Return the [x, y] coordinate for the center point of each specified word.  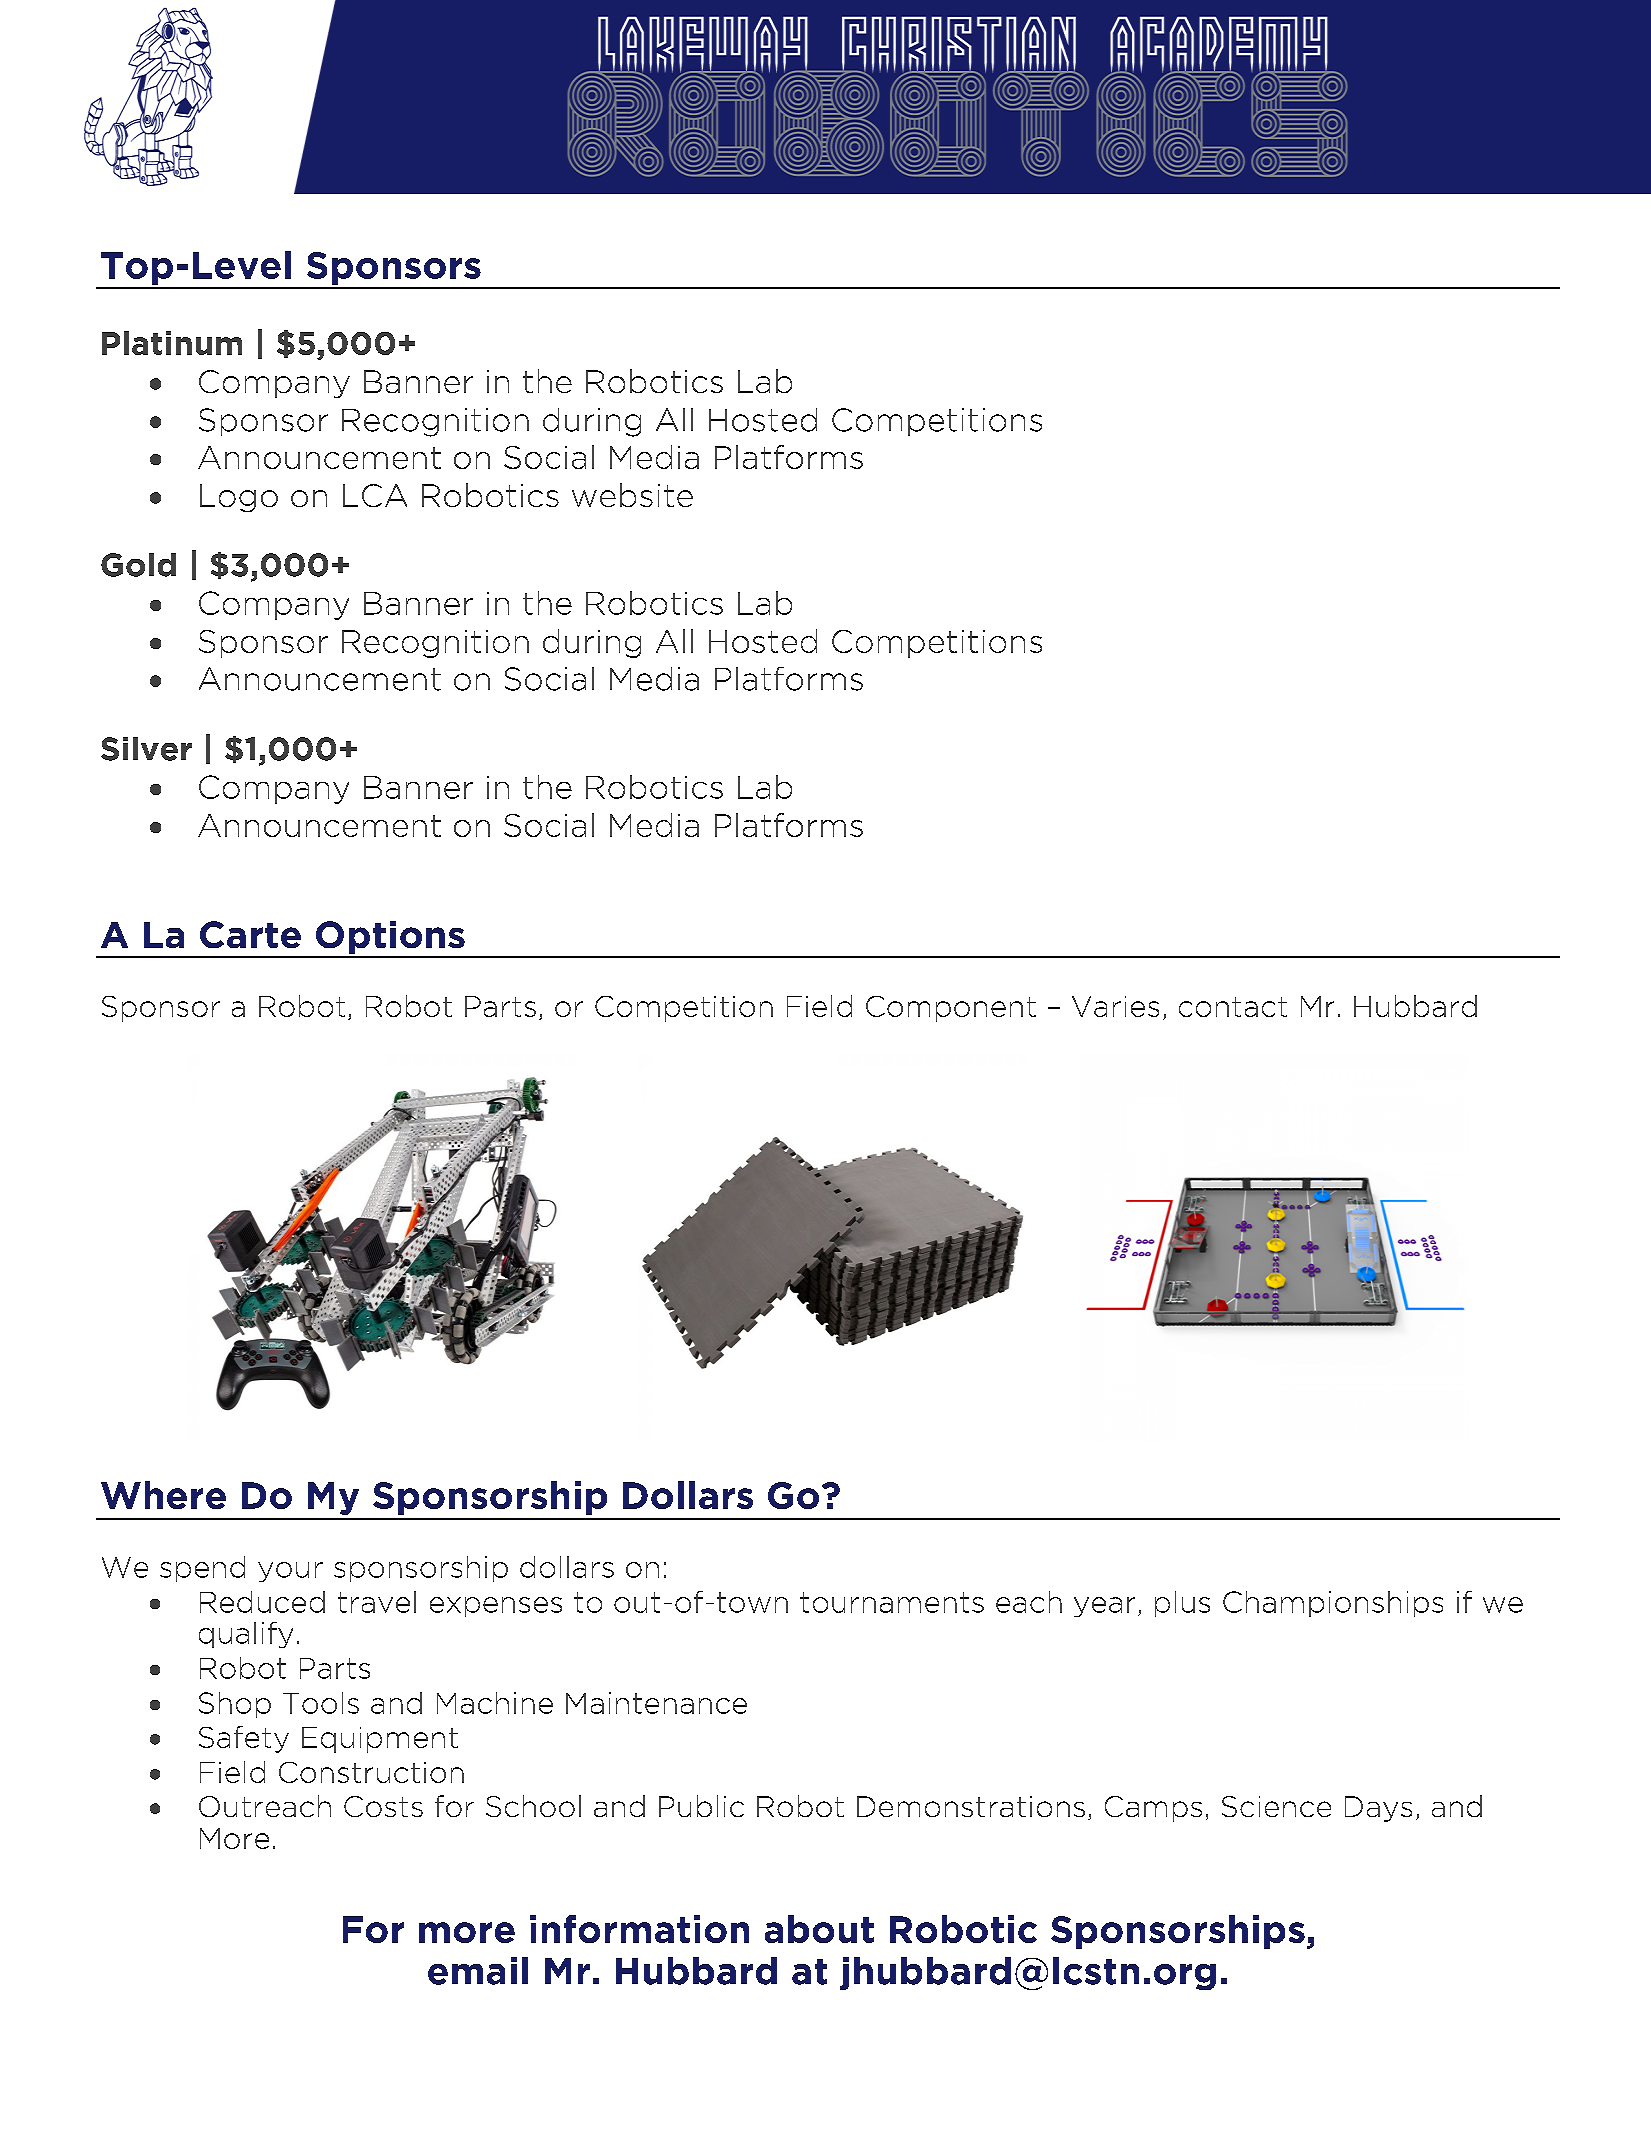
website [632, 495]
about [819, 1929]
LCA [375, 495]
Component [951, 1009]
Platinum [172, 343]
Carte [250, 934]
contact [1233, 1007]
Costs [383, 1806]
